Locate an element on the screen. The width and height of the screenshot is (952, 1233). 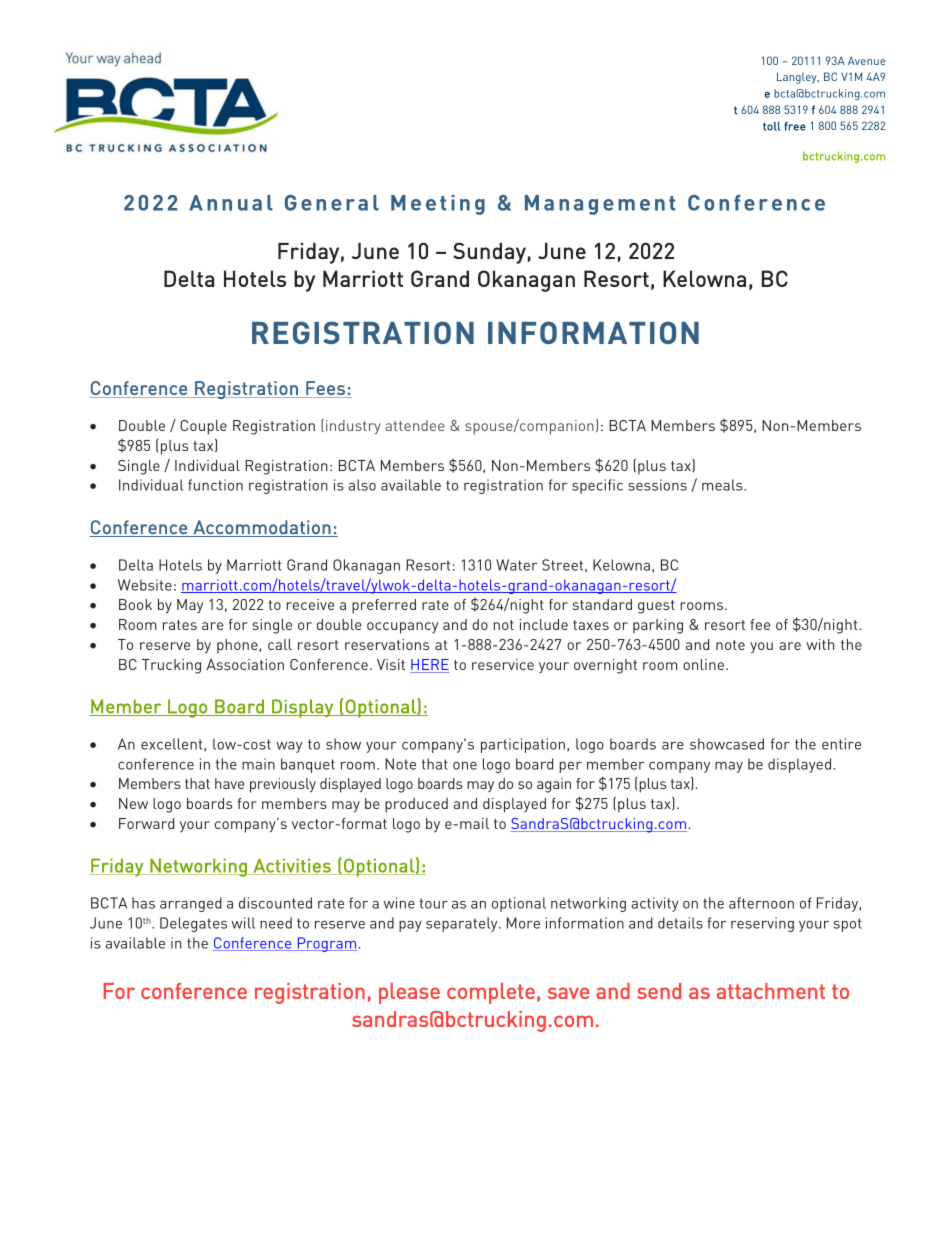
Langley is located at coordinates (798, 78).
